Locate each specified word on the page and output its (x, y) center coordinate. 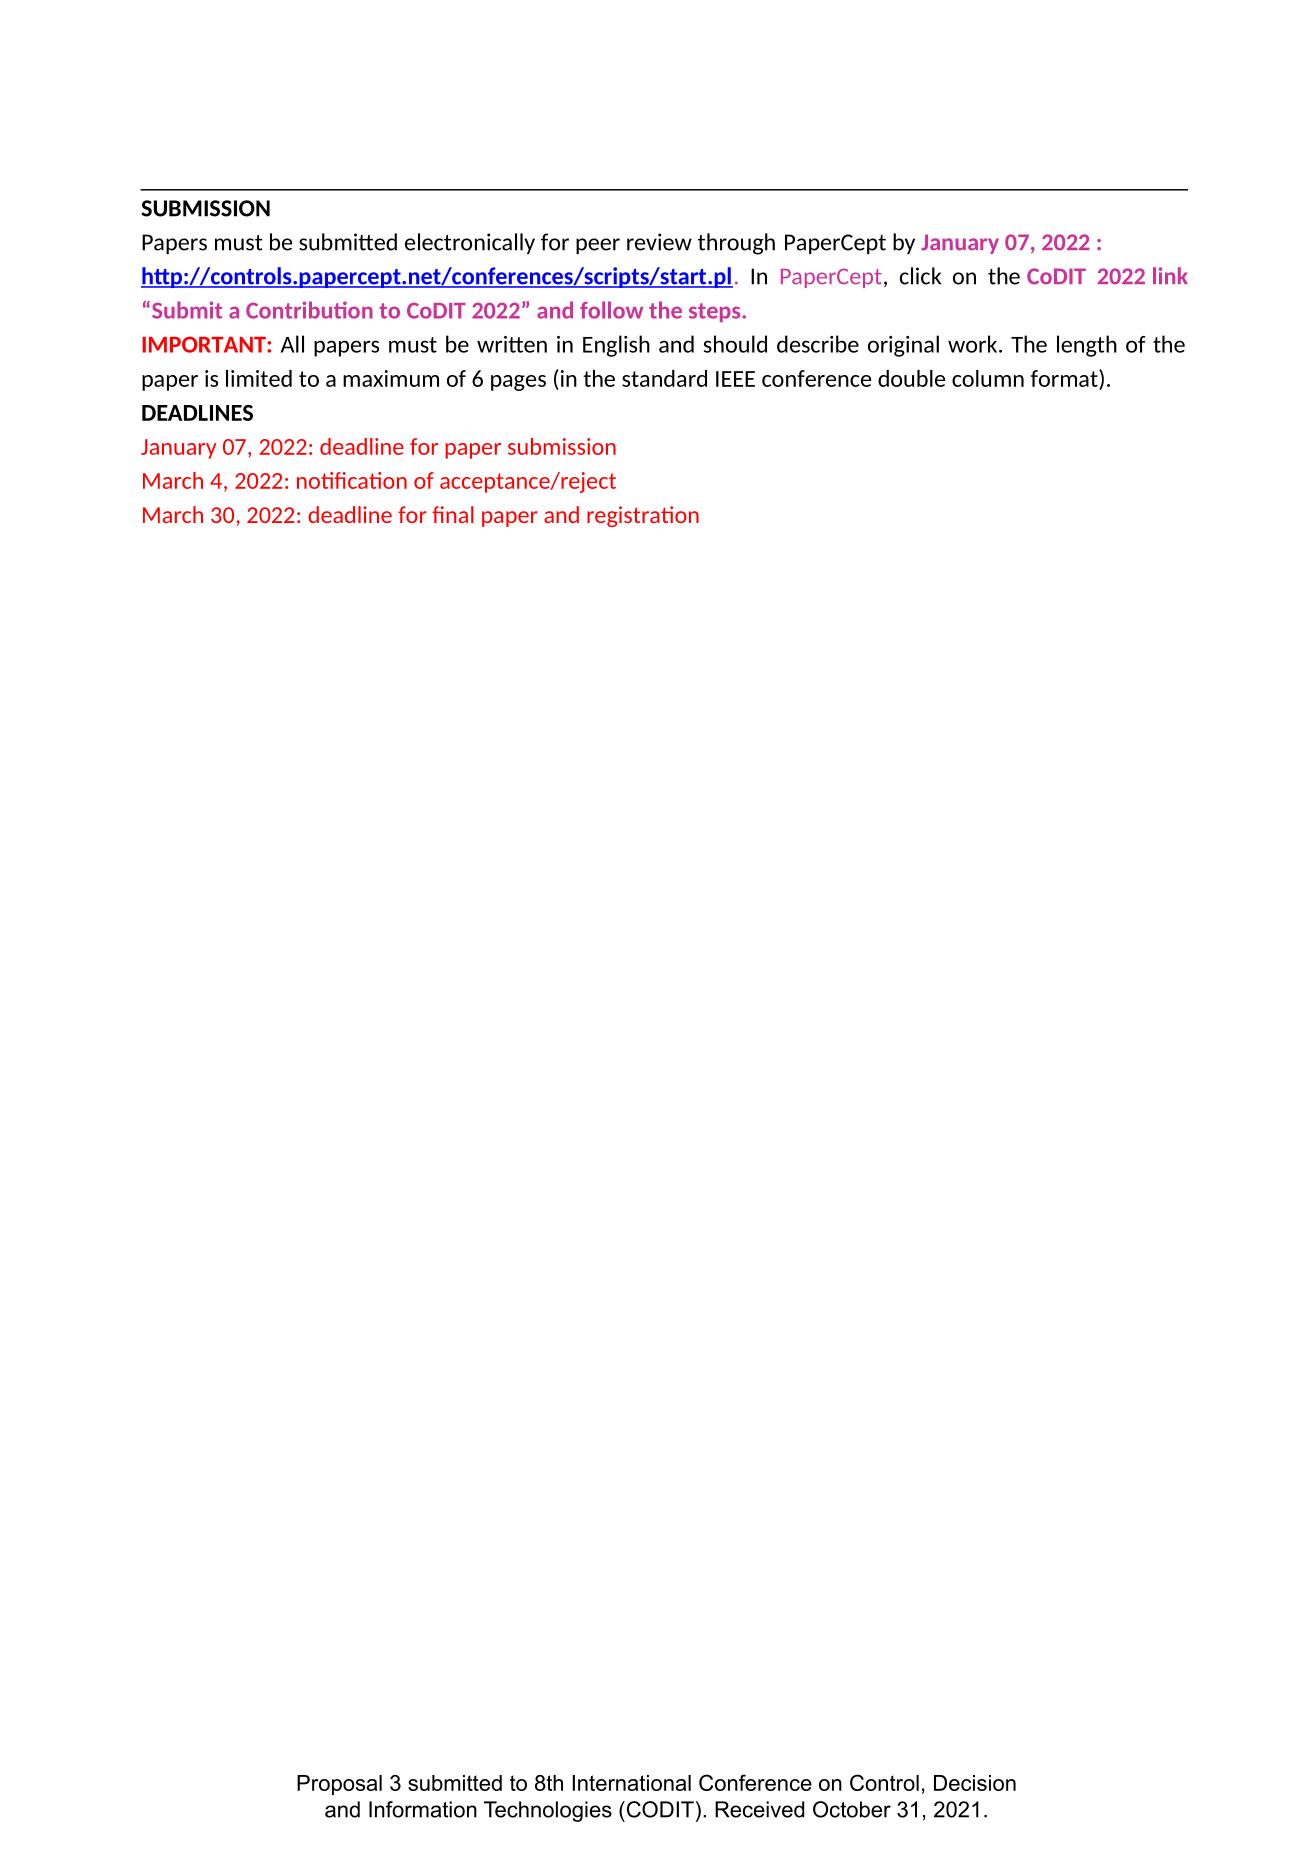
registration (643, 516)
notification (352, 480)
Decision (975, 1783)
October (852, 1809)
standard (664, 378)
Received (759, 1809)
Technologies (548, 1811)
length (1087, 346)
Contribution (309, 310)
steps (716, 312)
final (453, 514)
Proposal (339, 1785)
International (632, 1783)
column (988, 378)
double (911, 378)
